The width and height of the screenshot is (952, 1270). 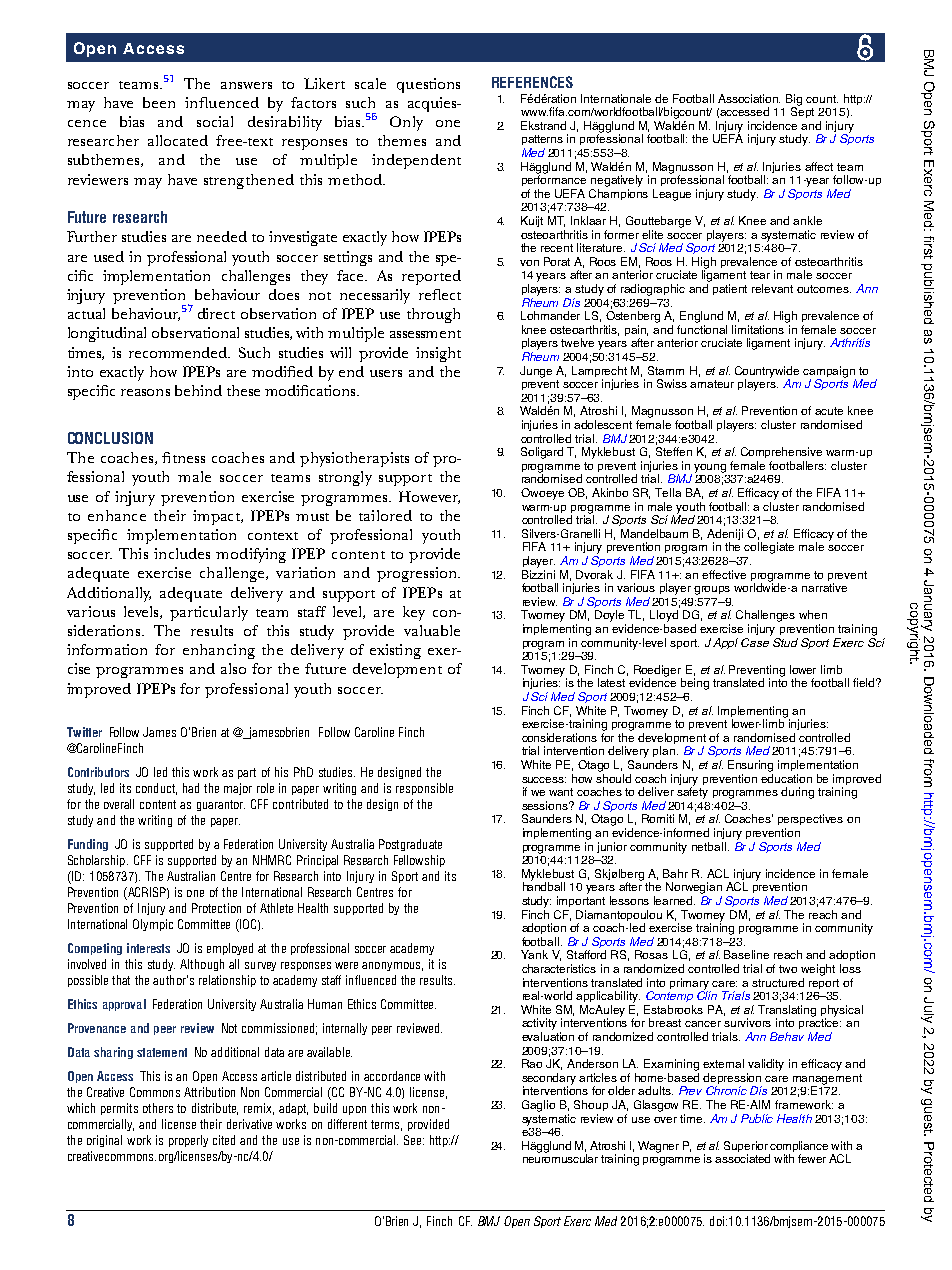 What do you see at coordinates (749, 98) in the screenshot?
I see `Association` at bounding box center [749, 98].
